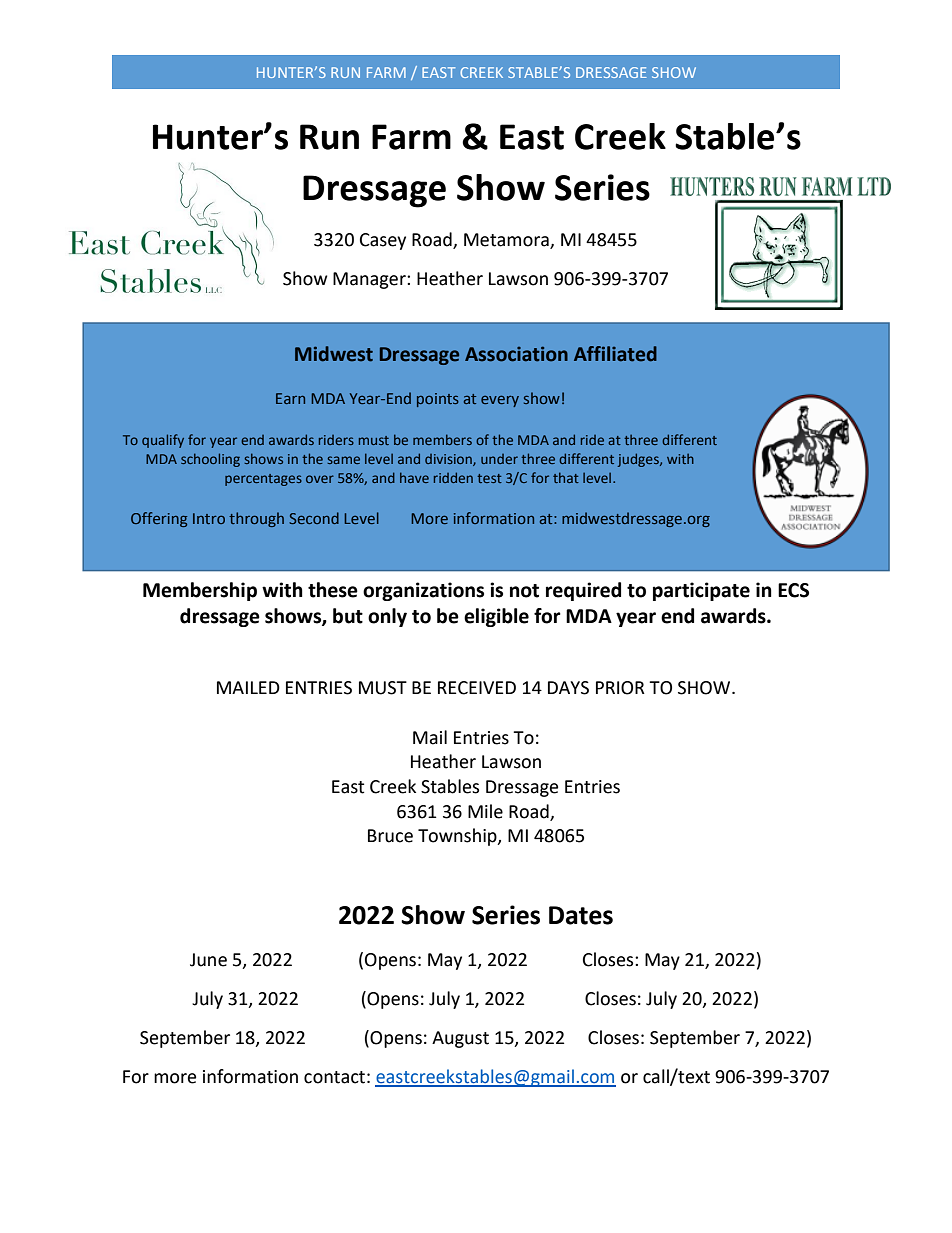 The image size is (952, 1233). What do you see at coordinates (489, 478) in the page?
I see `test` at bounding box center [489, 478].
